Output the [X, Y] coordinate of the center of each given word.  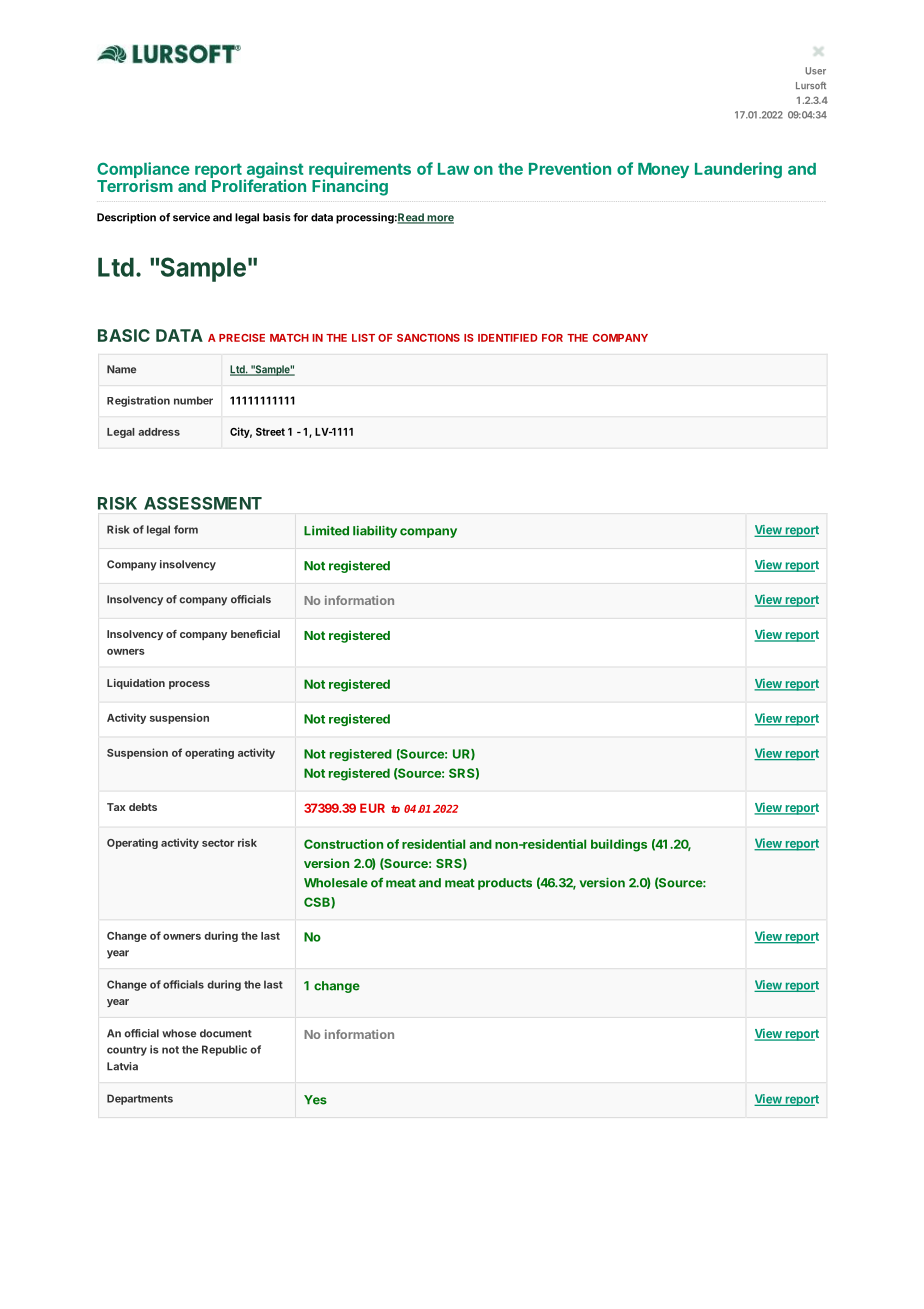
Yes [315, 1100]
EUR [372, 808]
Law [453, 169]
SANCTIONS [428, 338]
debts [143, 807]
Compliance [143, 171]
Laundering [738, 170]
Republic [224, 1050]
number [193, 400]
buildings [619, 845]
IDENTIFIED [507, 338]
